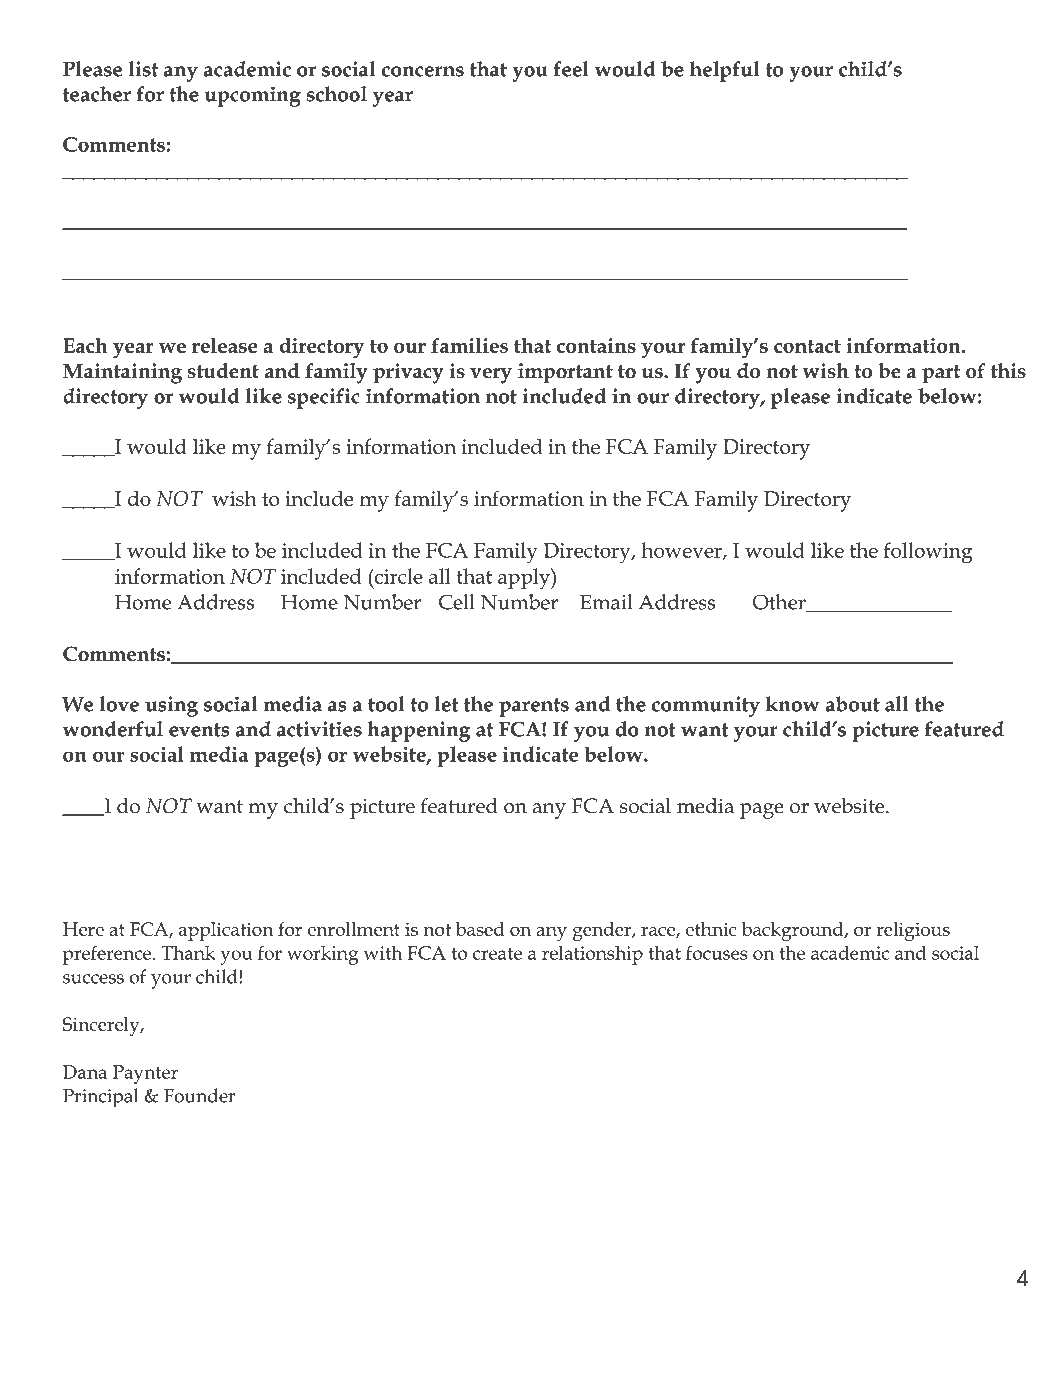  I want to click on feel, so click(571, 69).
